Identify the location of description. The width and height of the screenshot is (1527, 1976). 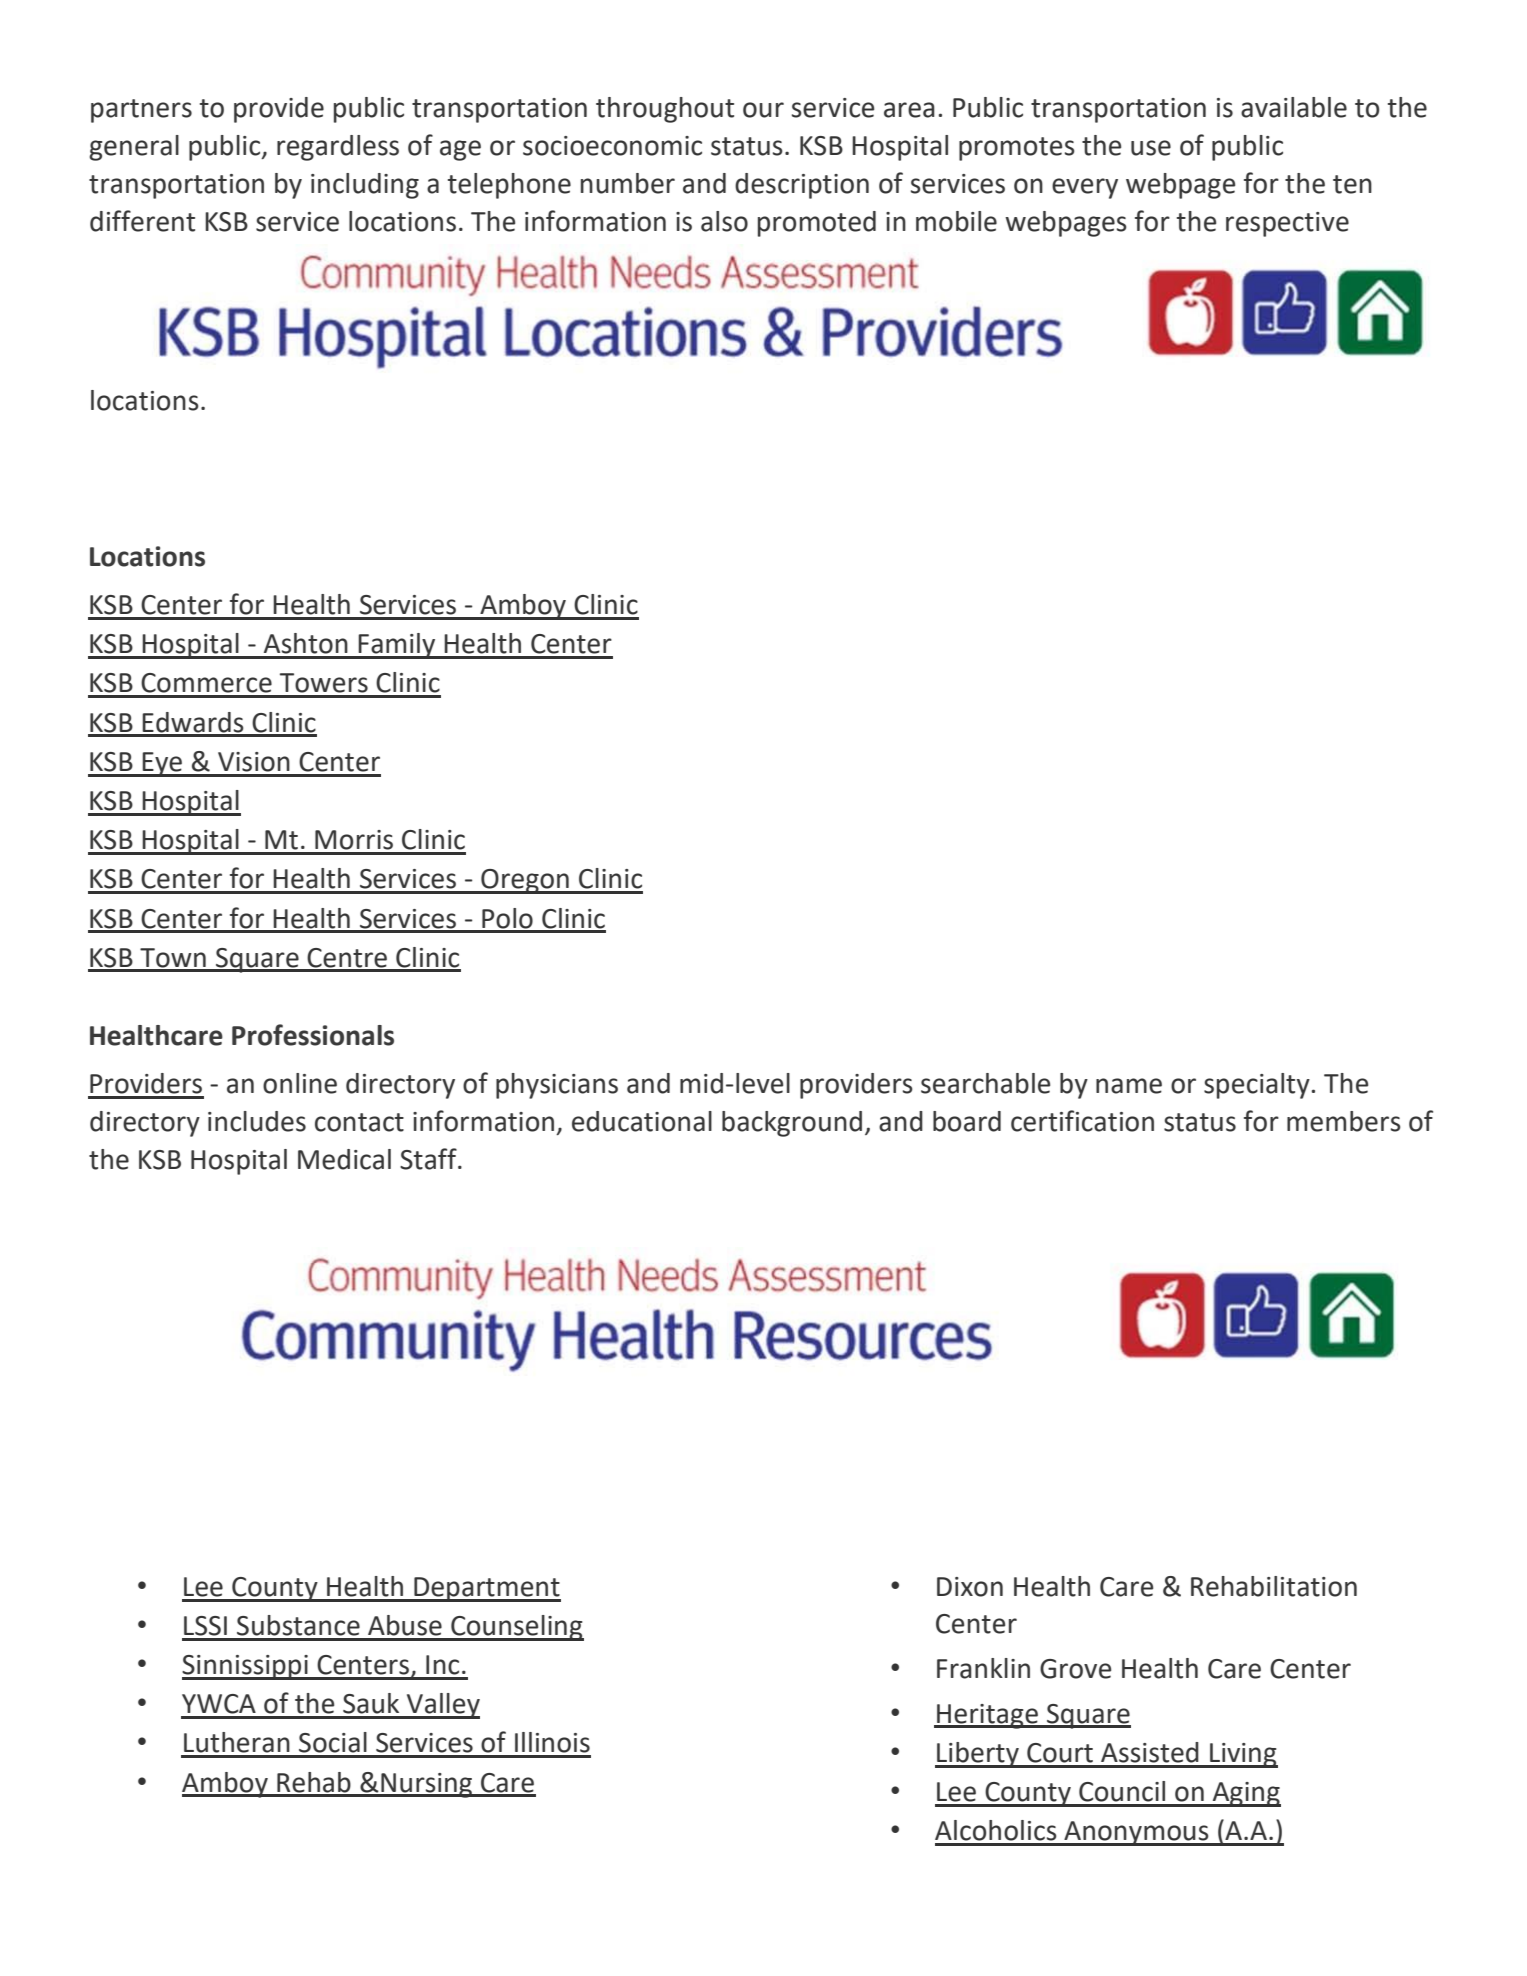
(802, 186).
